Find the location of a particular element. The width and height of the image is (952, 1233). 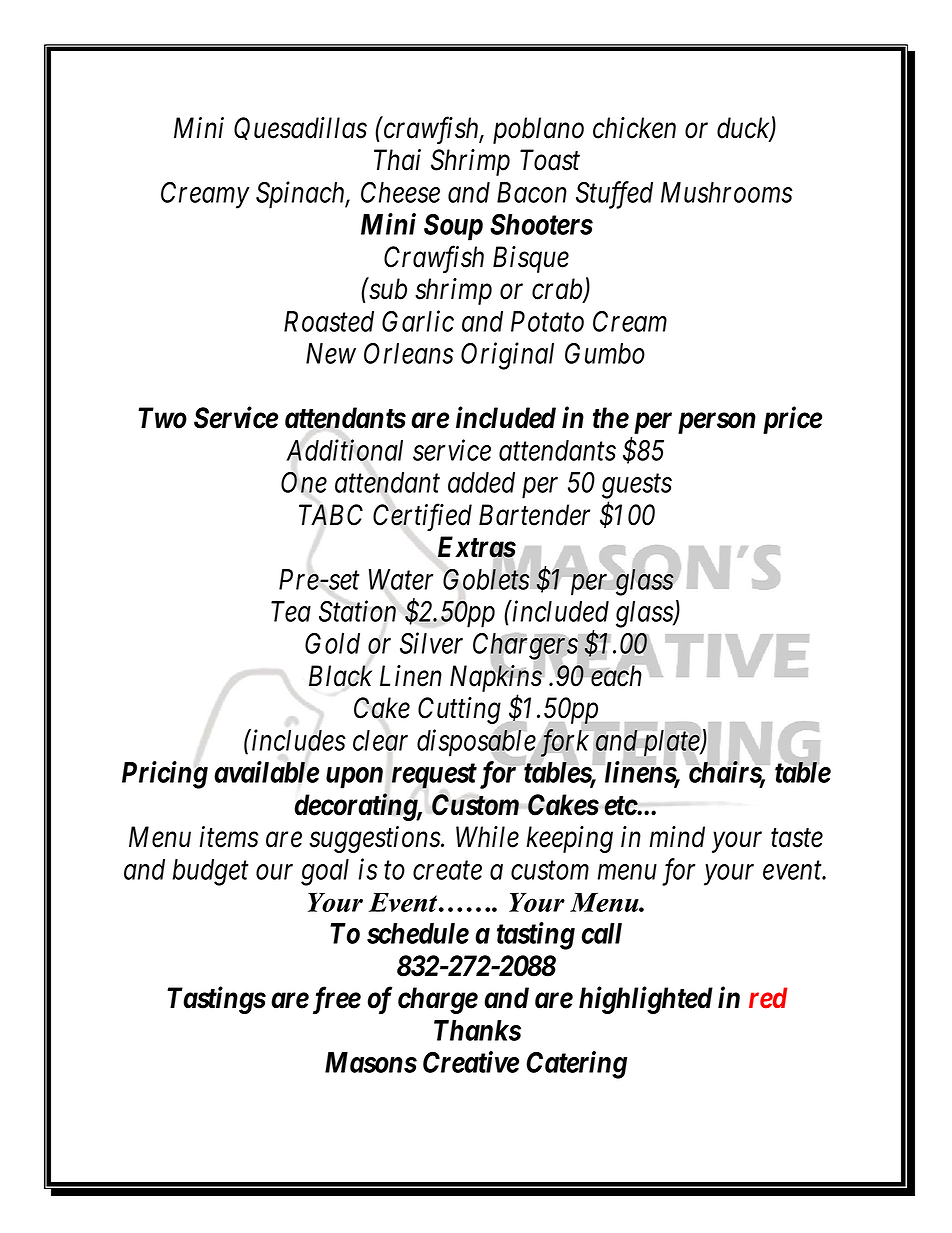

Original is located at coordinates (507, 356).
